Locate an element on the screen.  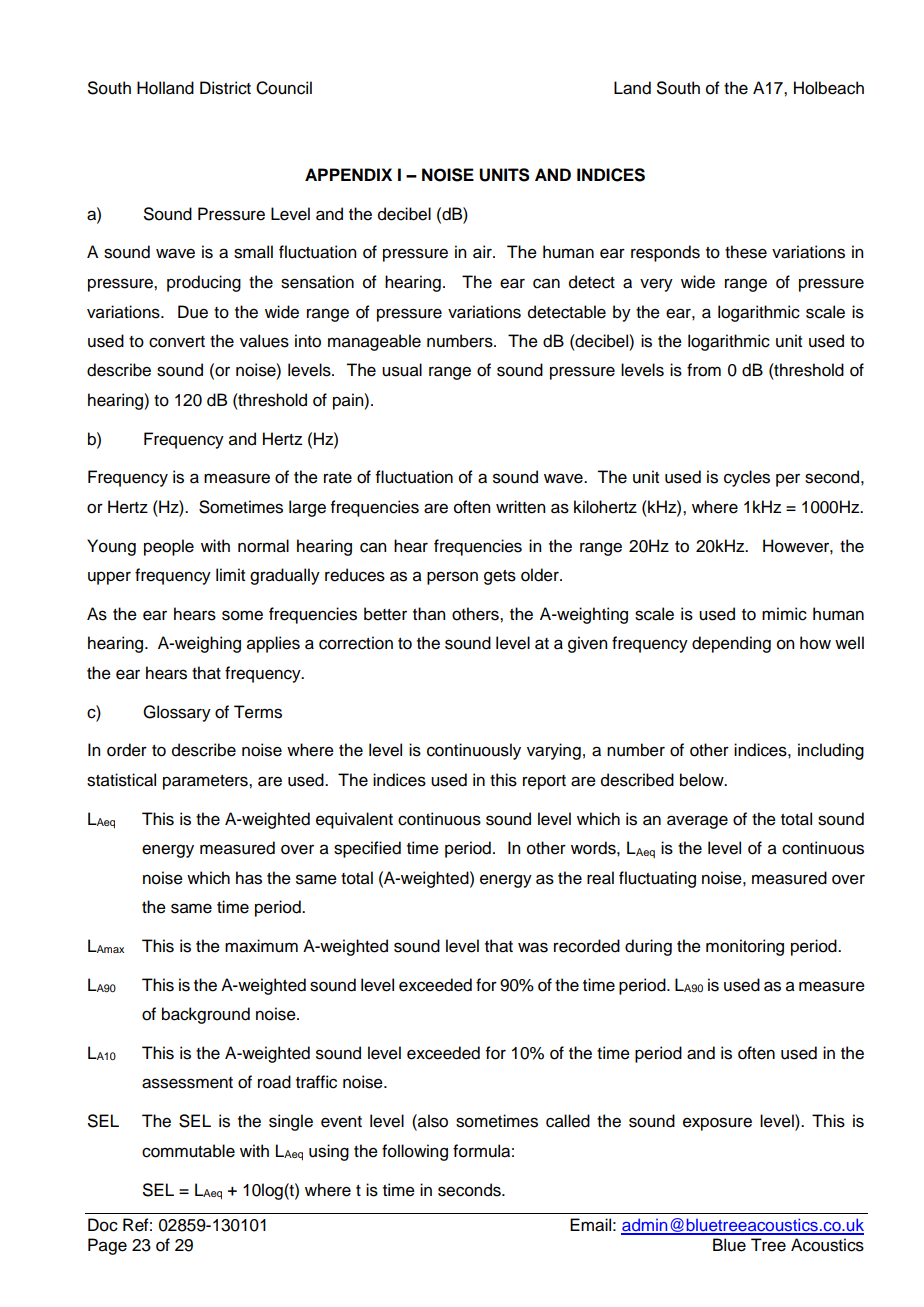
these is located at coordinates (746, 252).
